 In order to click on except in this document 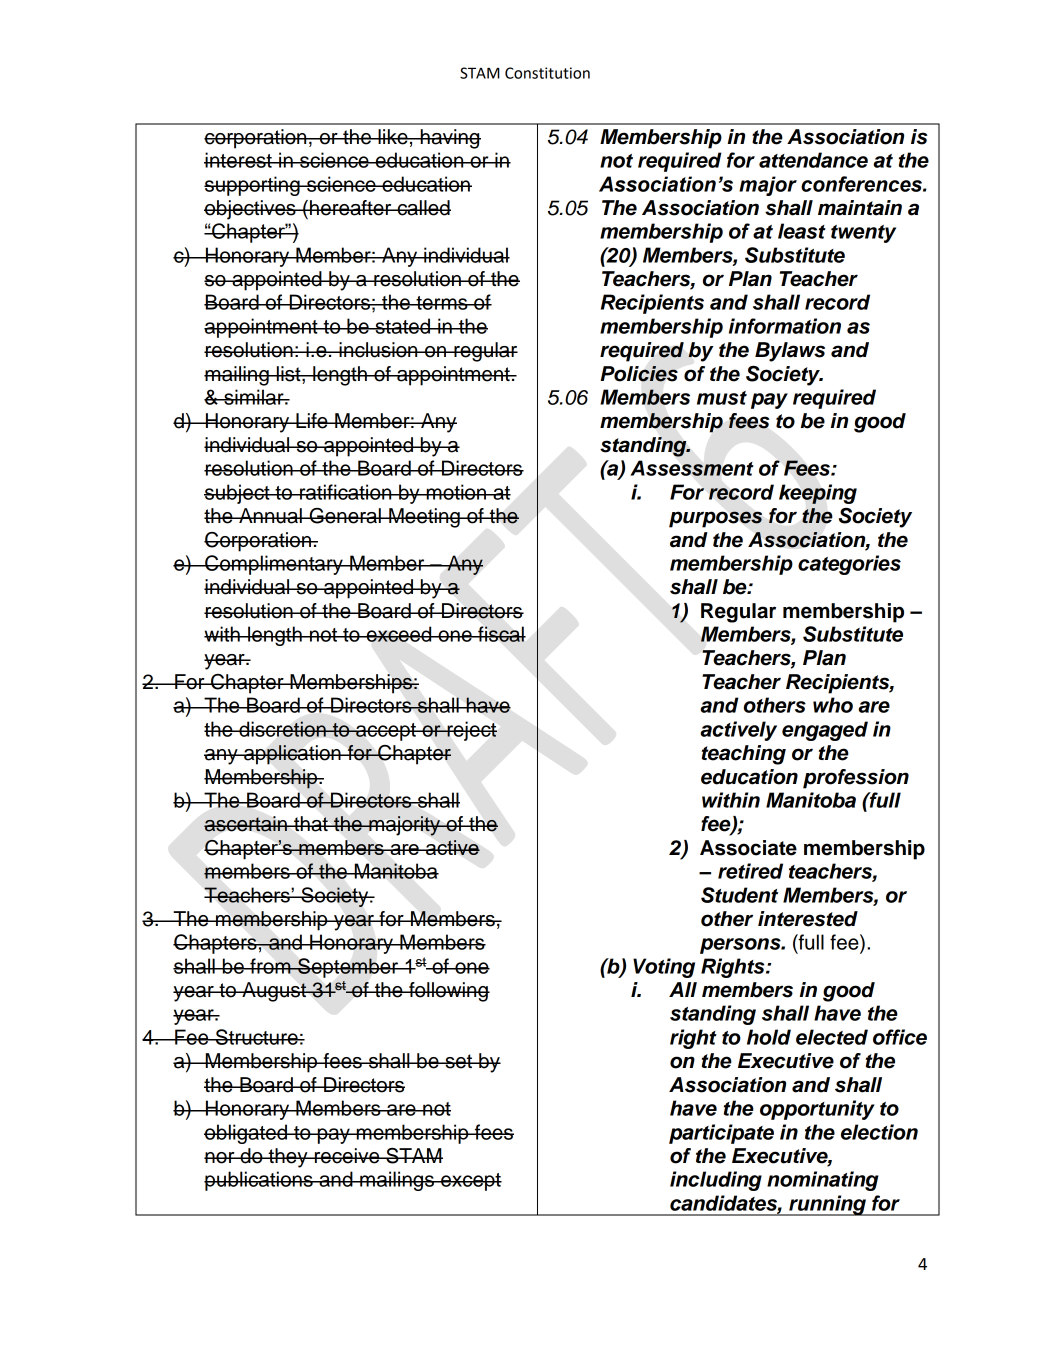, I will do `click(470, 1182)`.
